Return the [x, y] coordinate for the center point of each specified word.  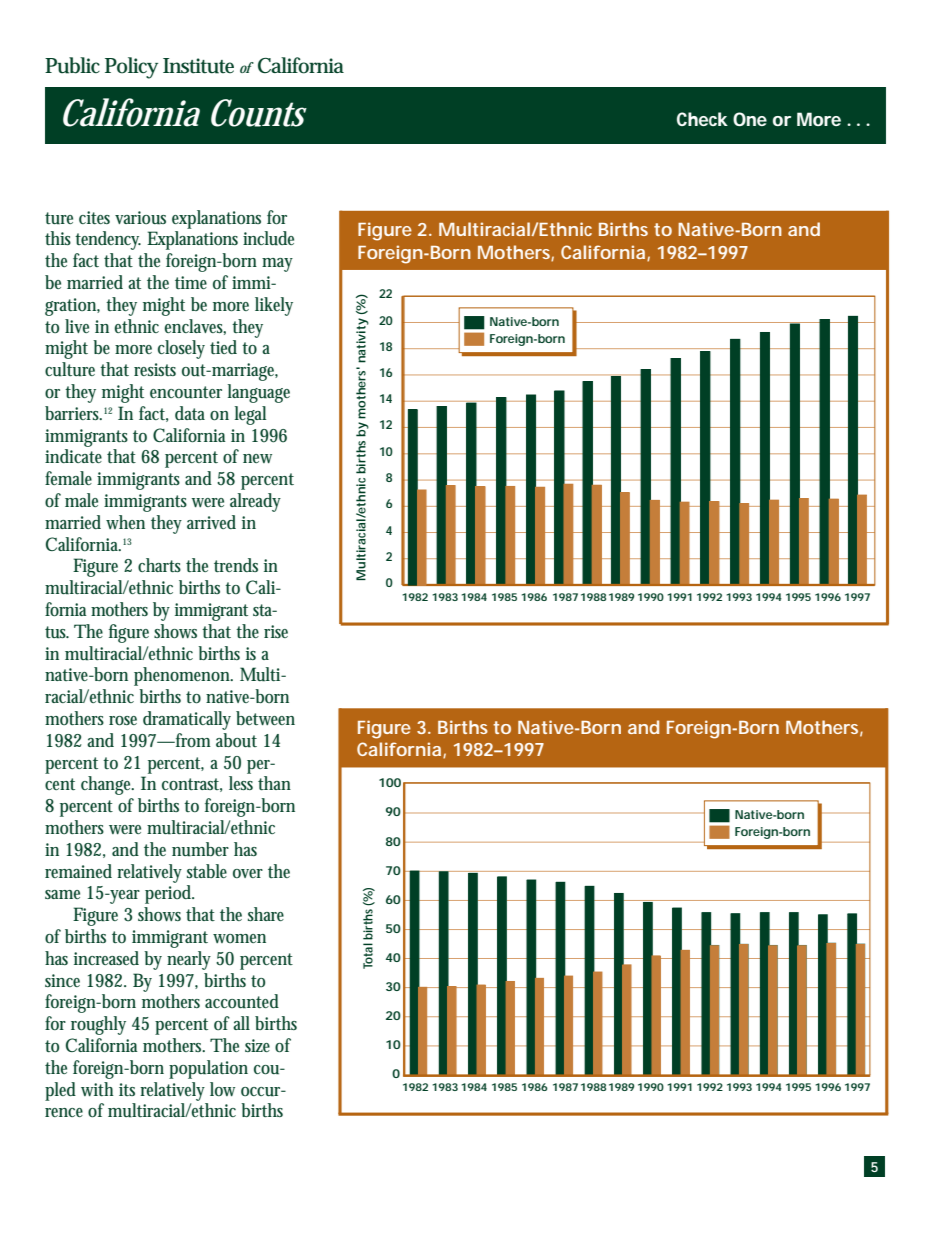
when [125, 522]
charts [159, 565]
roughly [98, 1025]
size [257, 1045]
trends [236, 565]
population [208, 1069]
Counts [259, 113]
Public [72, 65]
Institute [198, 66]
